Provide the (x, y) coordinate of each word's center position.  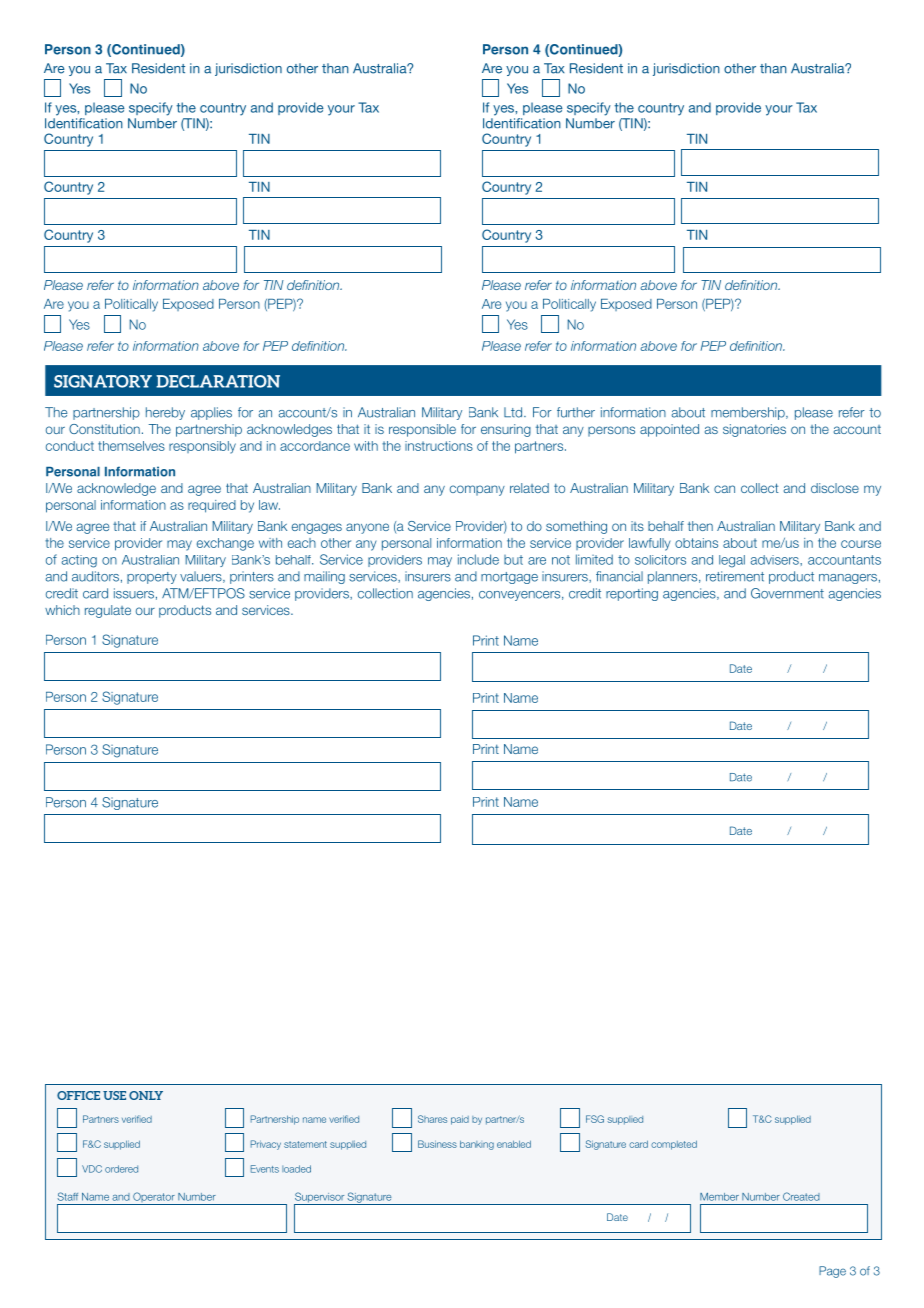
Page (832, 1272)
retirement (735, 576)
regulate (108, 611)
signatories (754, 430)
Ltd (514, 412)
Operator (154, 1198)
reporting (632, 594)
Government (787, 593)
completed (674, 1145)
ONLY (146, 1095)
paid (460, 1120)
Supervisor (320, 1198)
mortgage (509, 578)
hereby (165, 413)
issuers (134, 593)
